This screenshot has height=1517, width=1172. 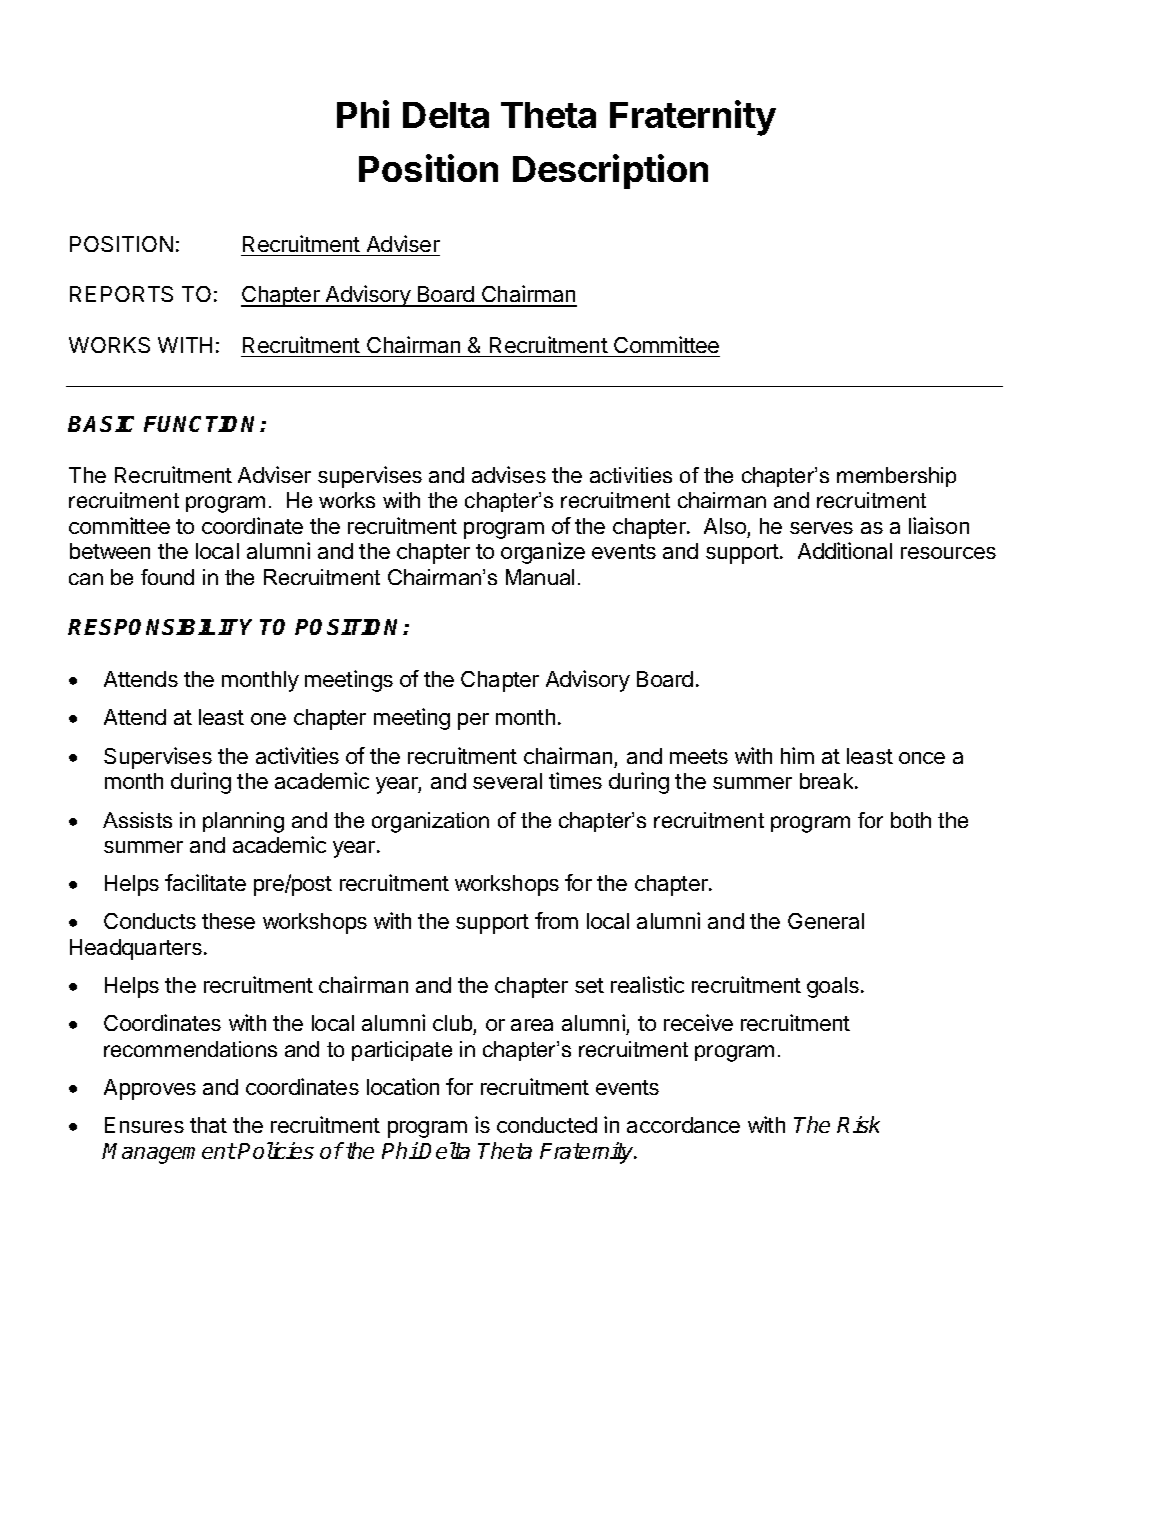 What do you see at coordinates (121, 294) in the screenshot?
I see `REPORTS` at bounding box center [121, 294].
